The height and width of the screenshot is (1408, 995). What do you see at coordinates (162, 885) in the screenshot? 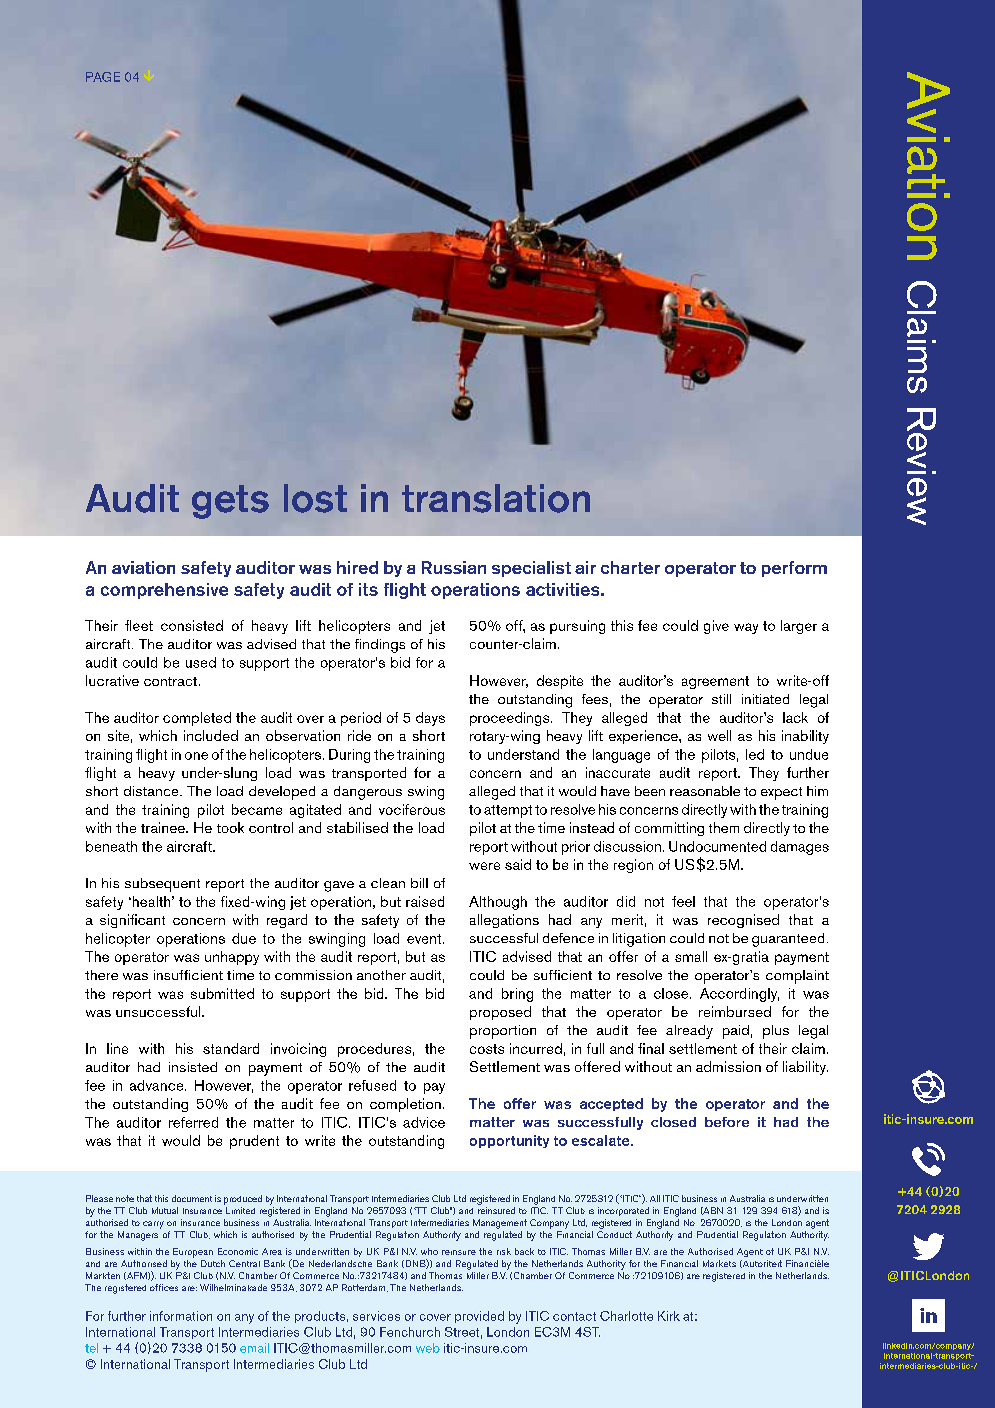
I see `subsequent` at bounding box center [162, 885].
